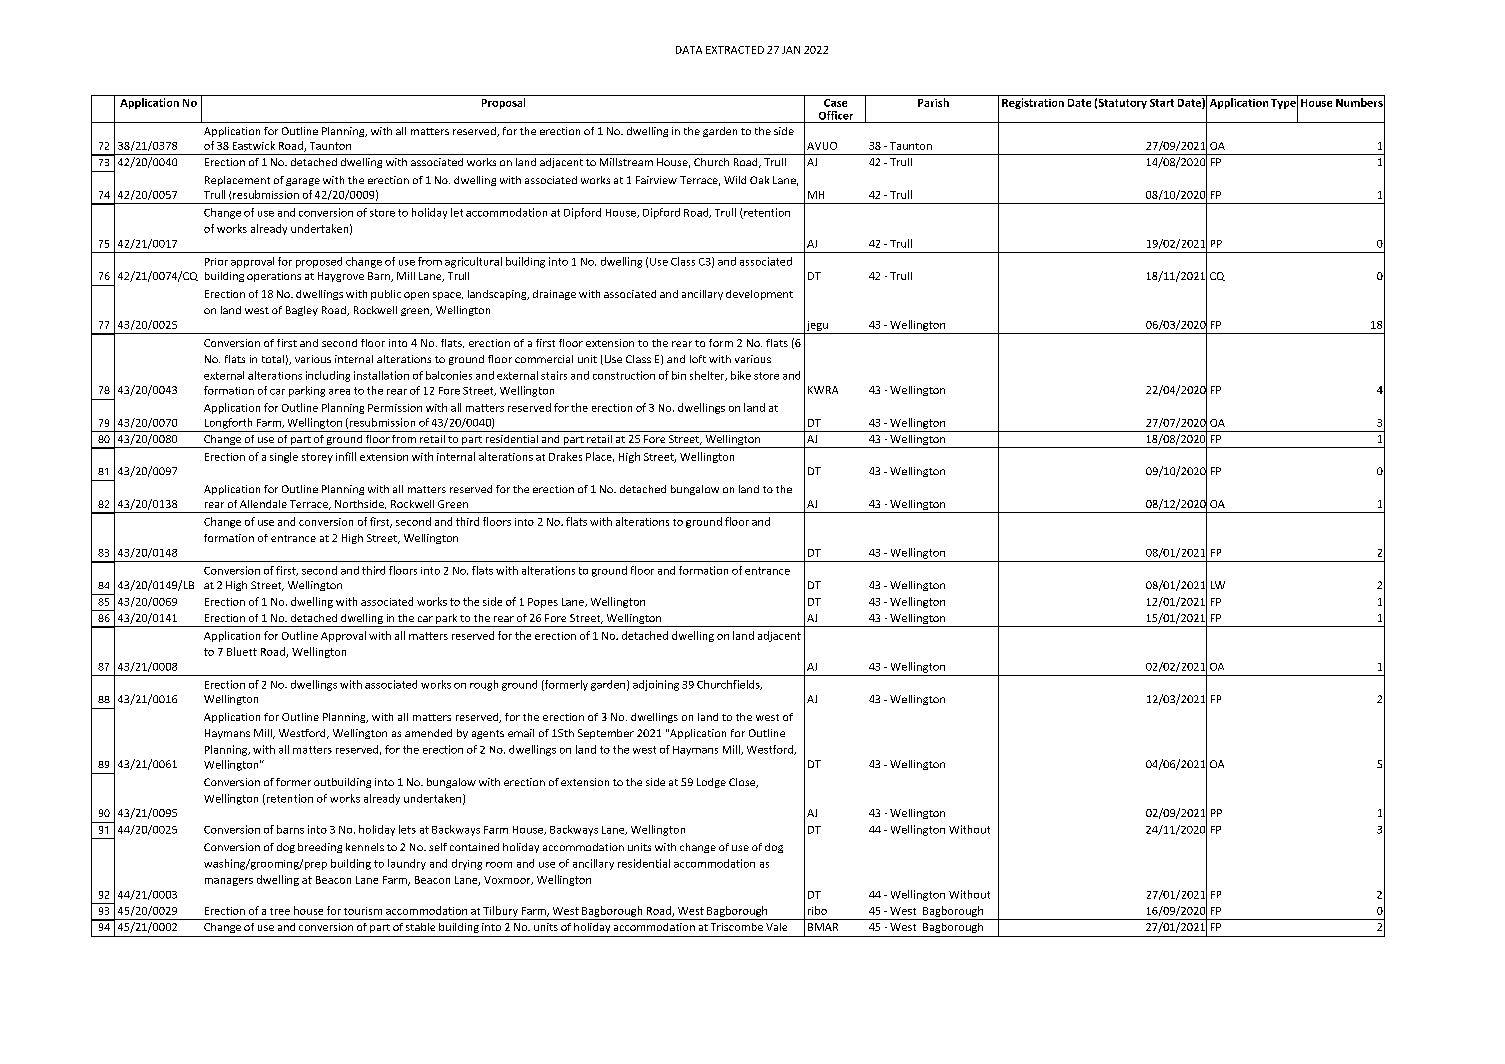 This screenshot has height=1064, width=1505. What do you see at coordinates (503, 103) in the screenshot?
I see `Proposal` at bounding box center [503, 103].
